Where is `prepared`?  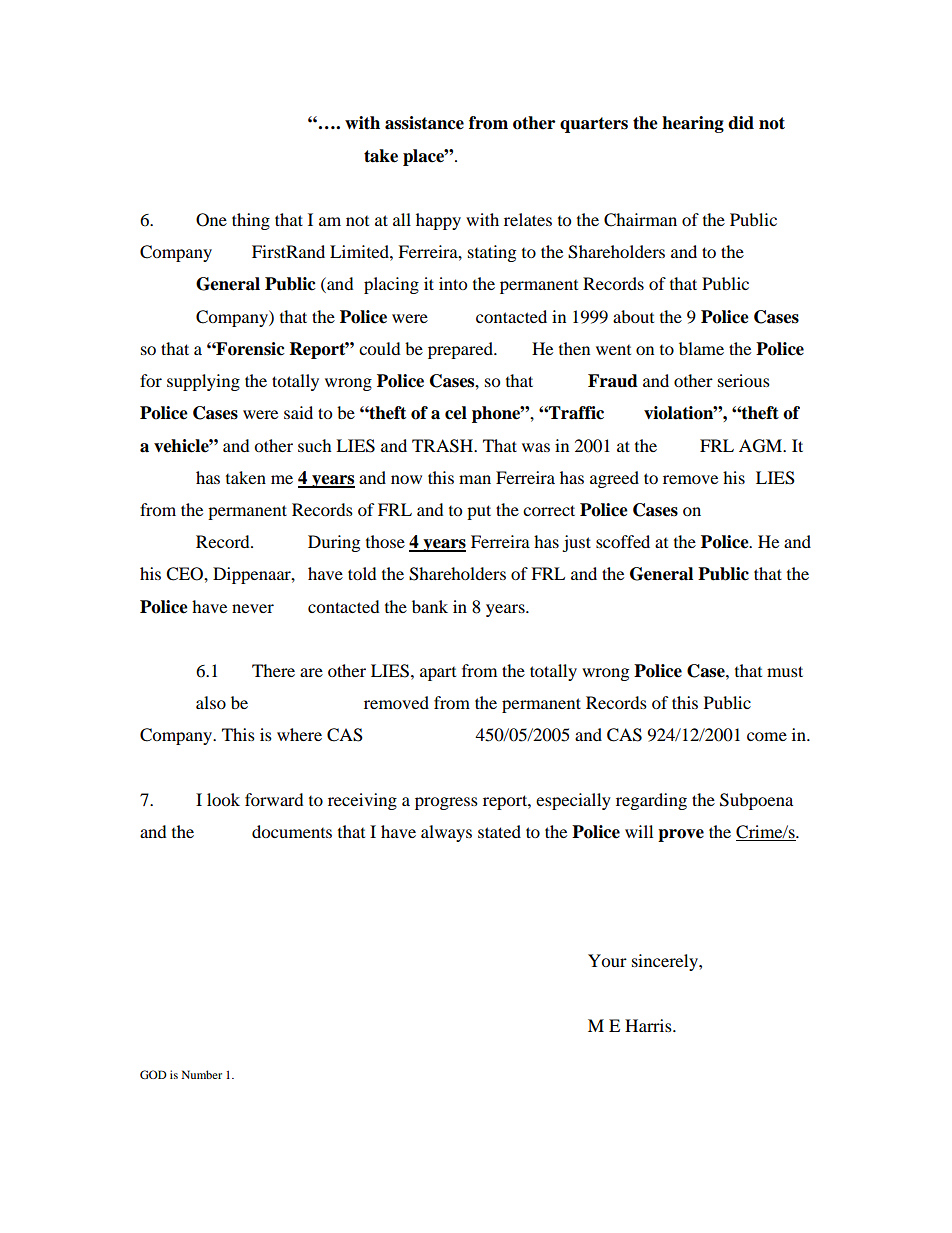 prepared is located at coordinates (461, 350).
